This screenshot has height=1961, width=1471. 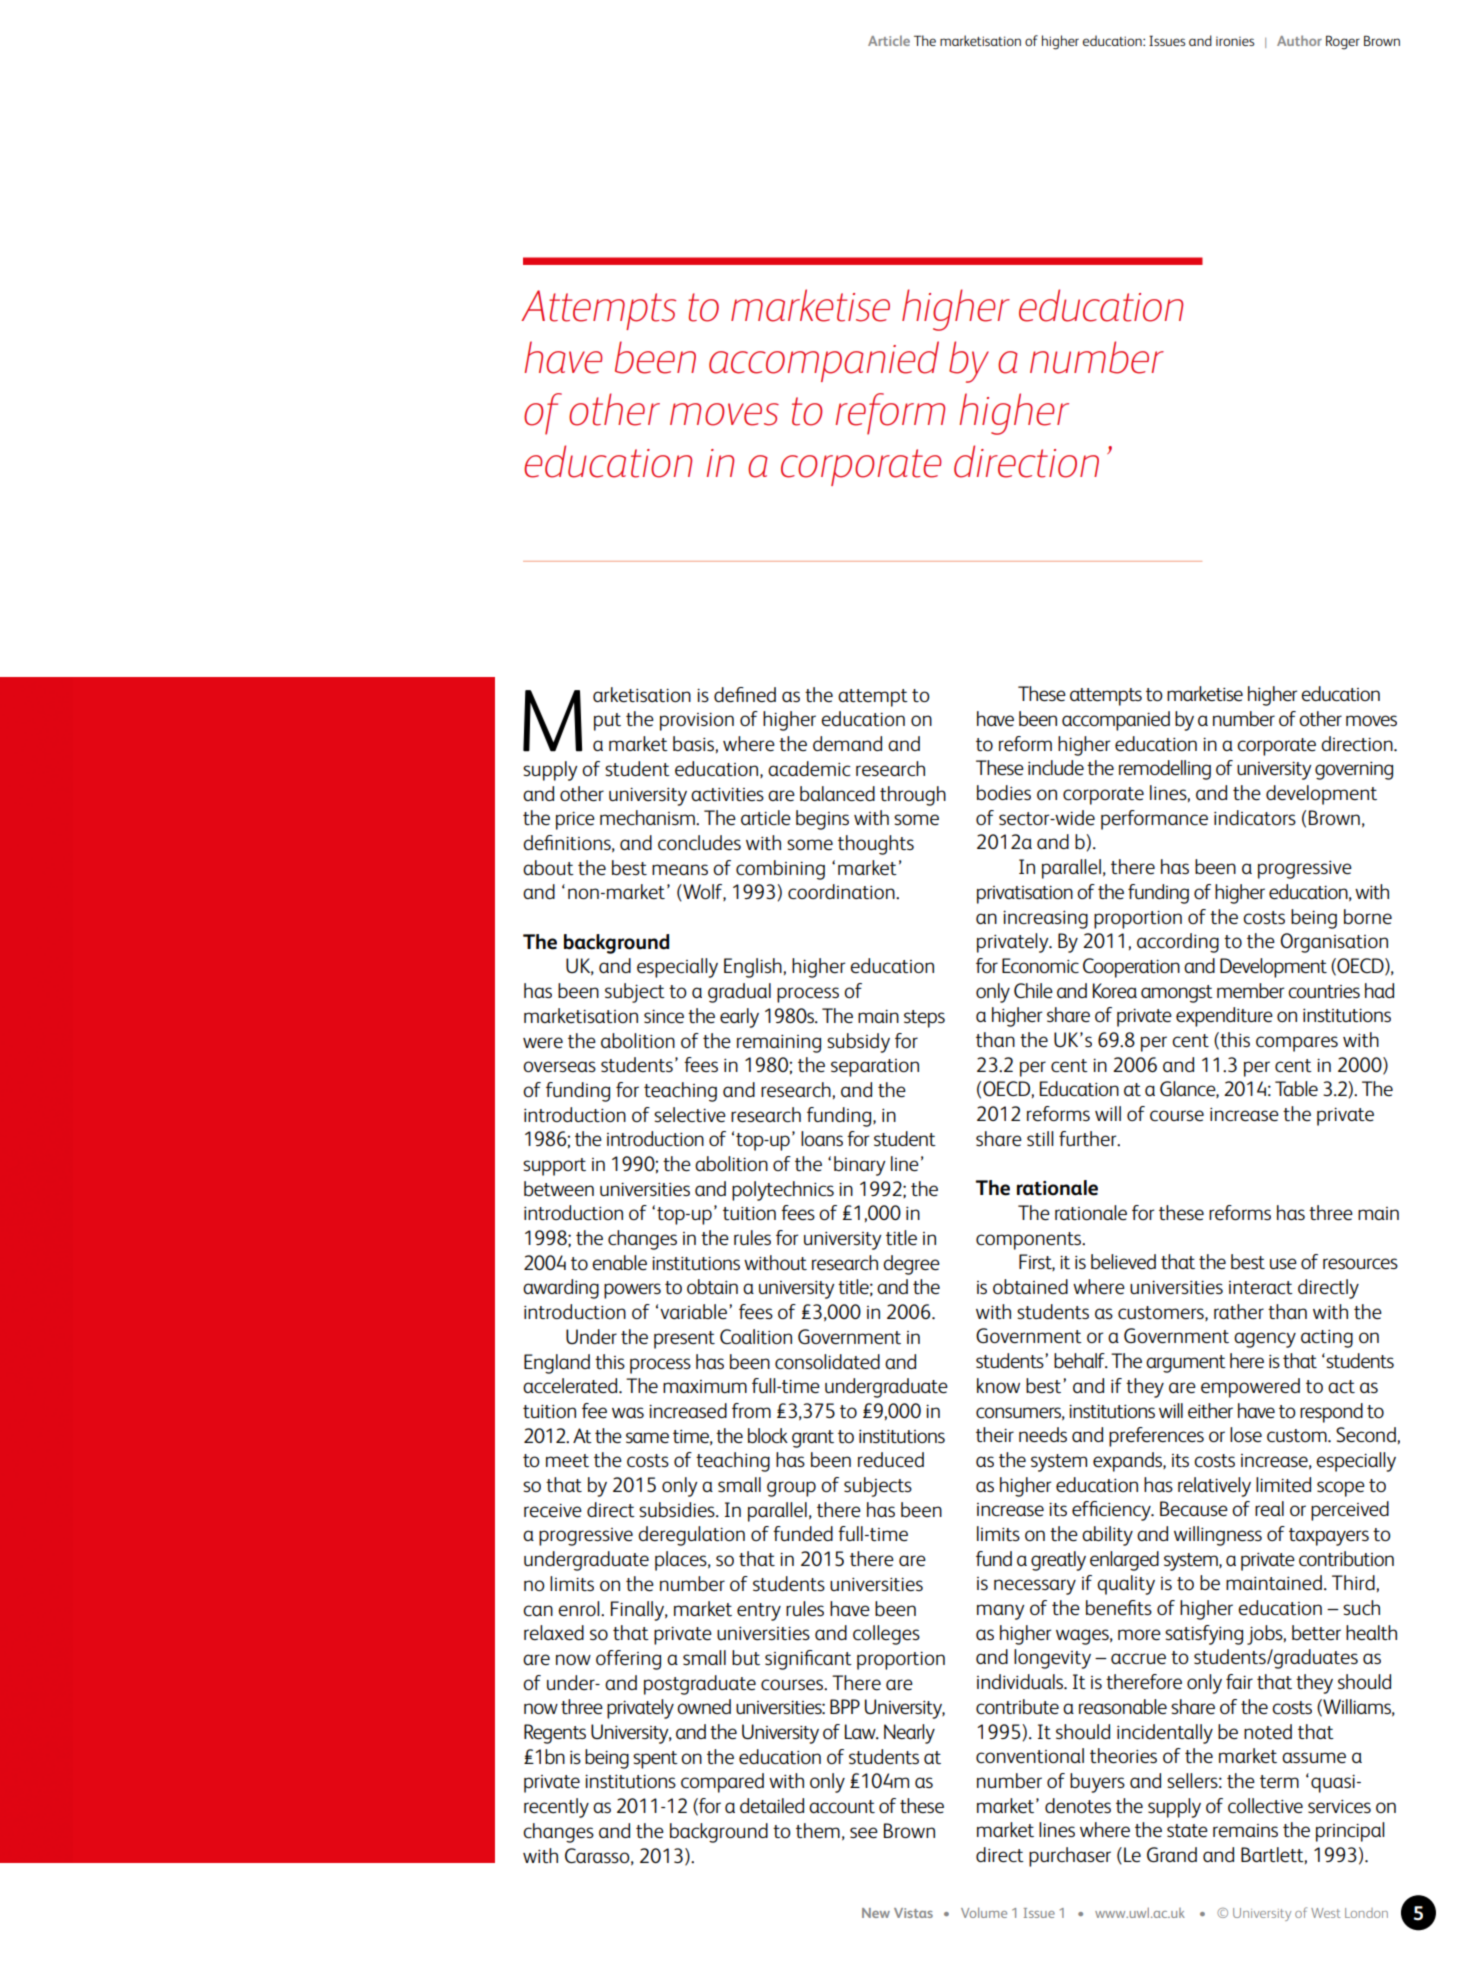 I want to click on Author, so click(x=1299, y=40).
